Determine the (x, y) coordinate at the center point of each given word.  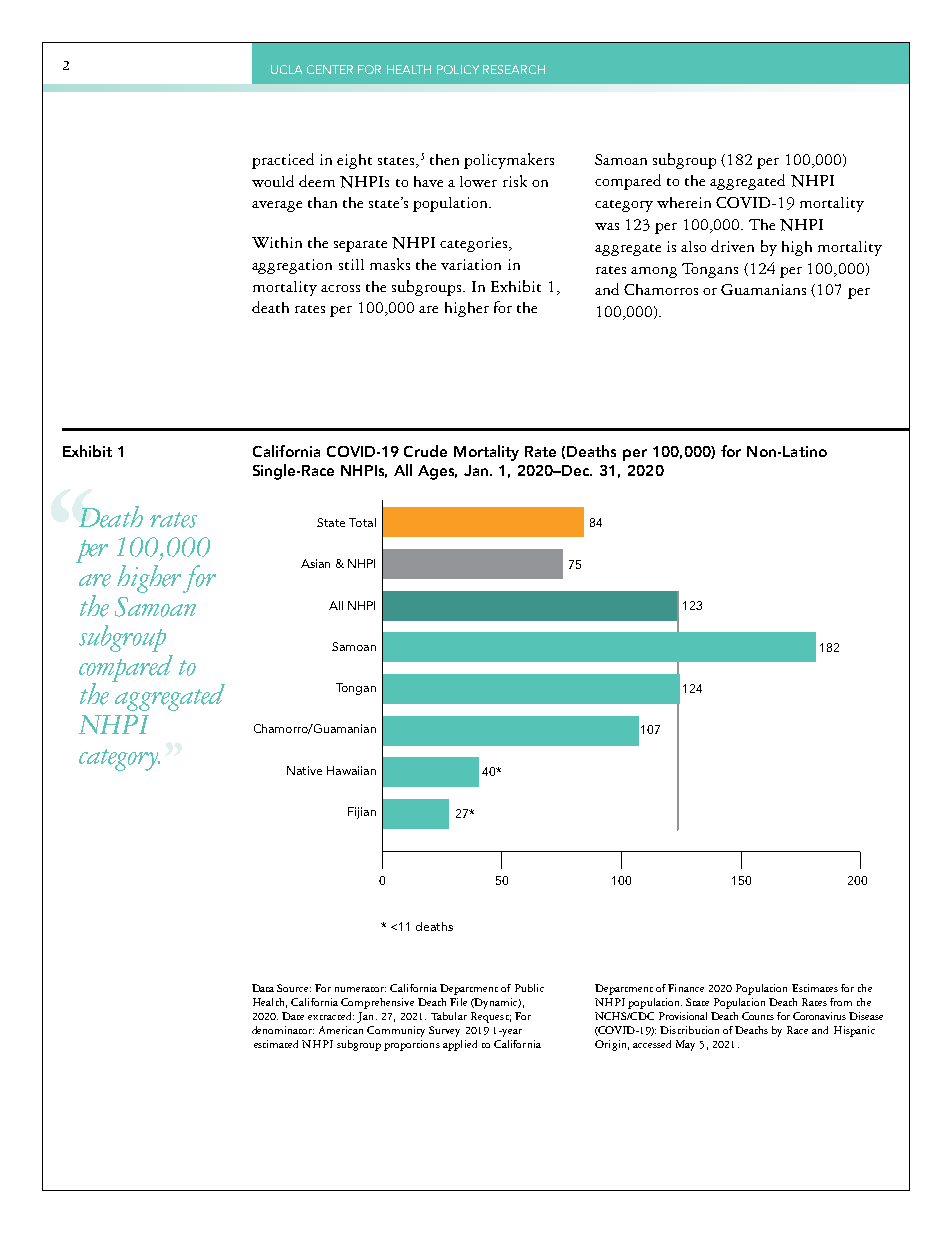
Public (529, 988)
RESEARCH (514, 69)
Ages (437, 472)
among (654, 272)
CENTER (330, 69)
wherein (684, 202)
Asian (315, 563)
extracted (331, 1016)
